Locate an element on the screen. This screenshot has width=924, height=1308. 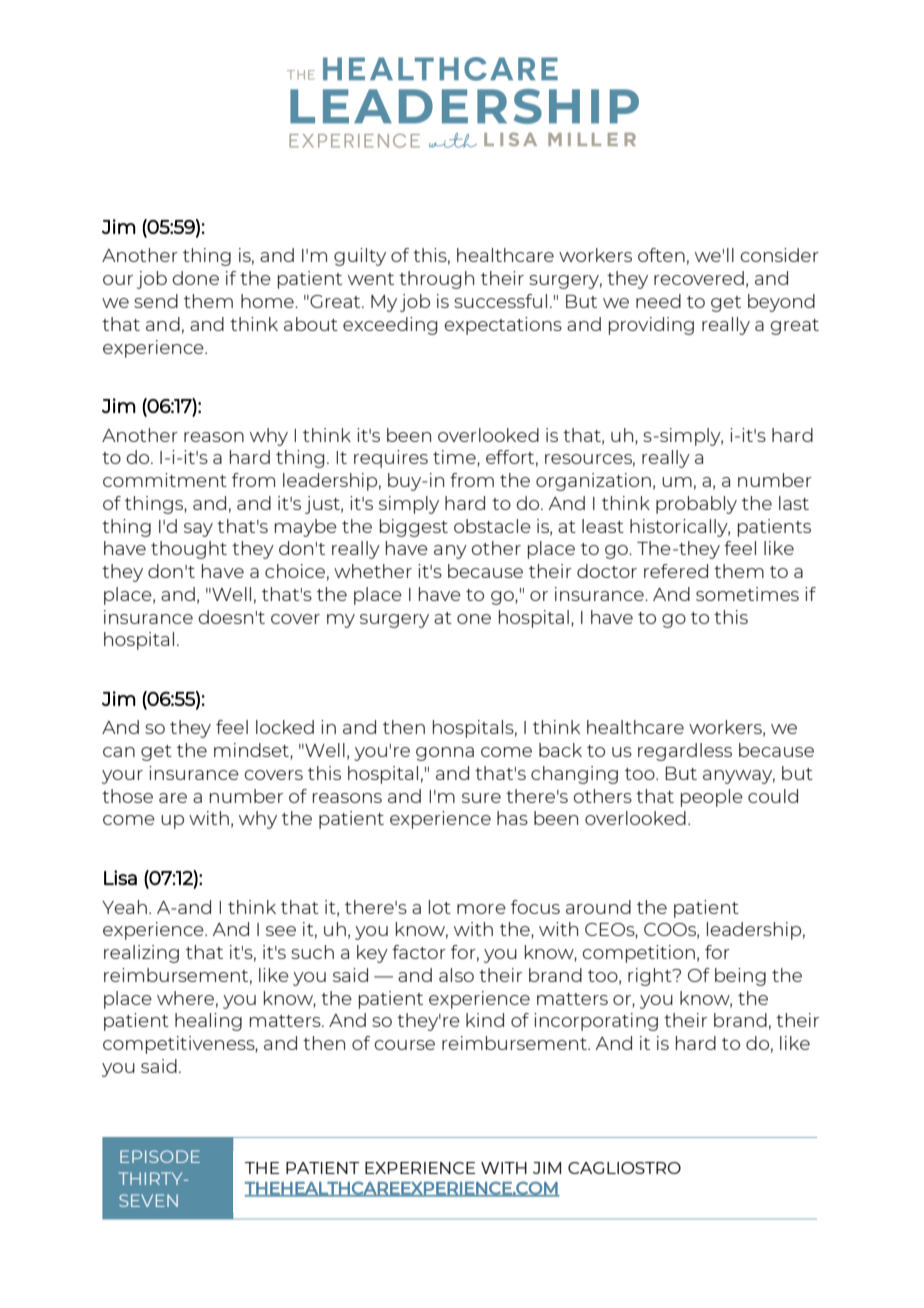
locked is located at coordinates (285, 727).
